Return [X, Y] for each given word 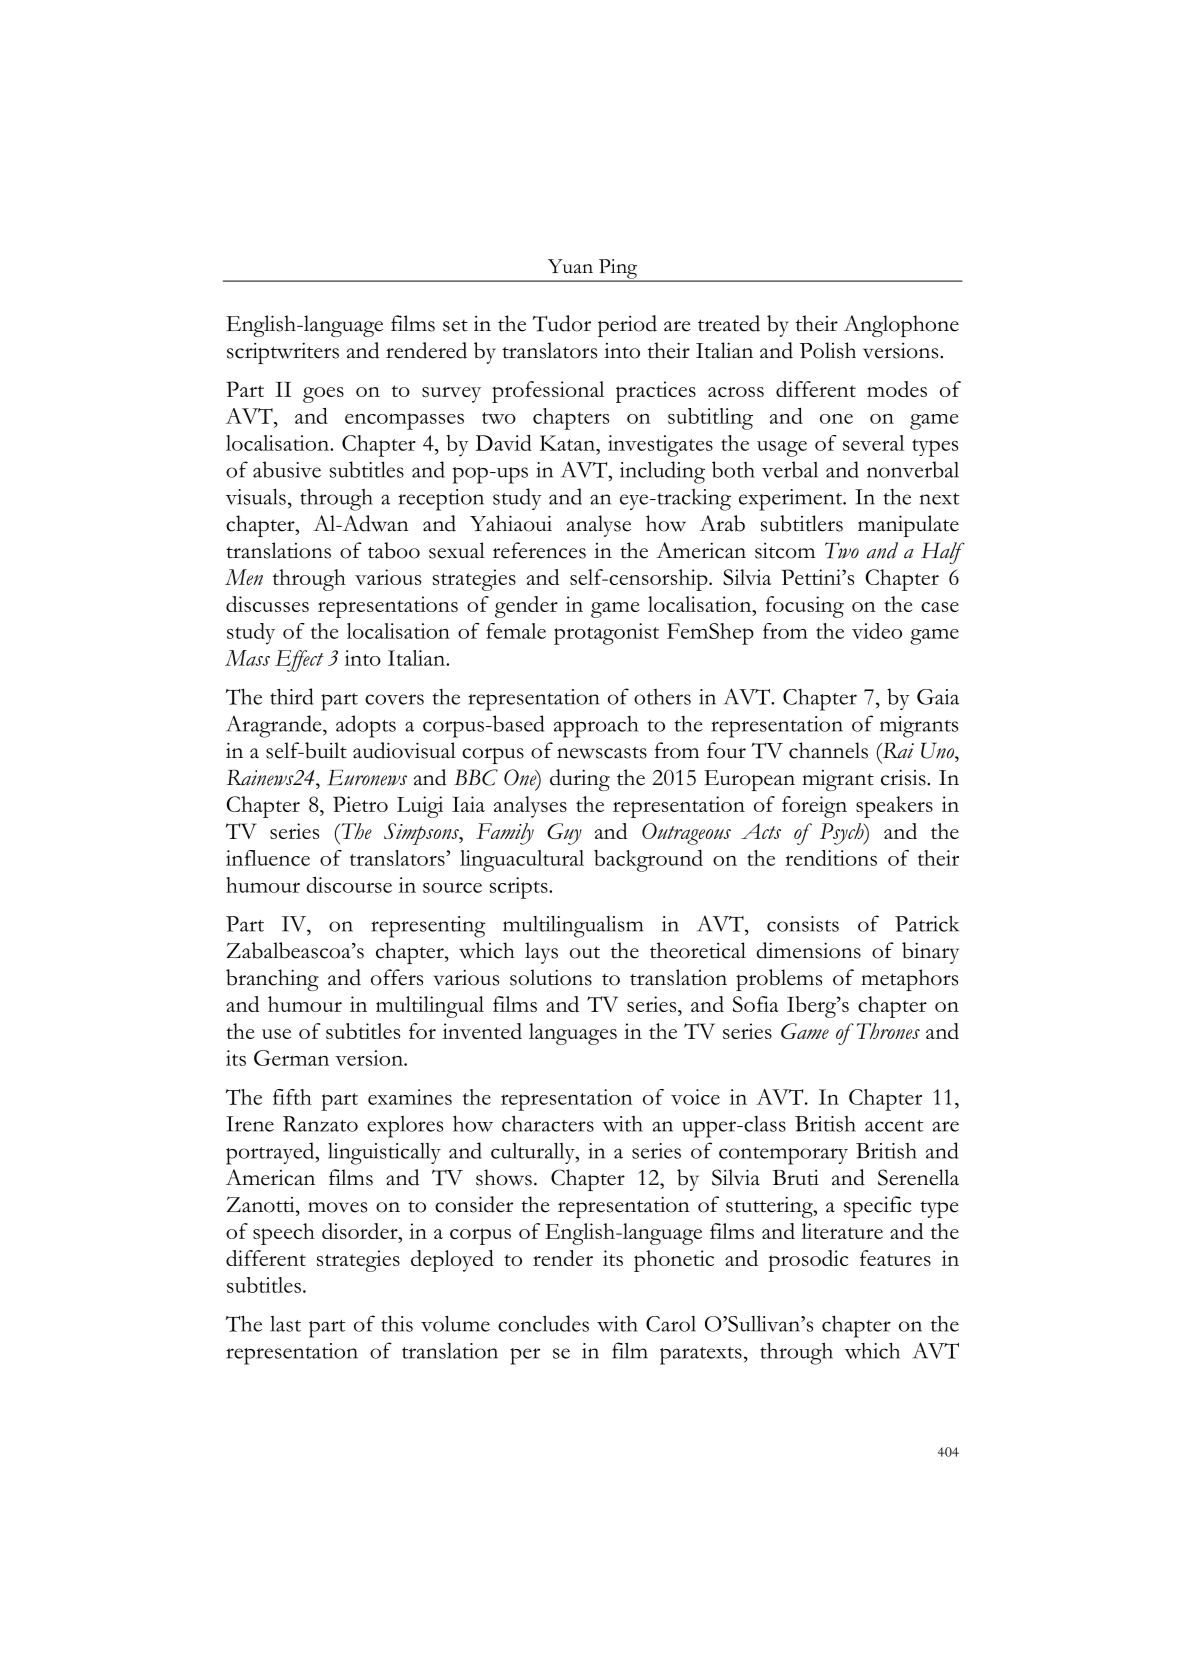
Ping [618, 270]
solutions [551, 977]
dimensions [809, 950]
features [895, 1258]
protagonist [606, 634]
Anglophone [901, 326]
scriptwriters [283, 353]
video [877, 631]
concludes [543, 1323]
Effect [299, 661]
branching [272, 980]
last [285, 1324]
